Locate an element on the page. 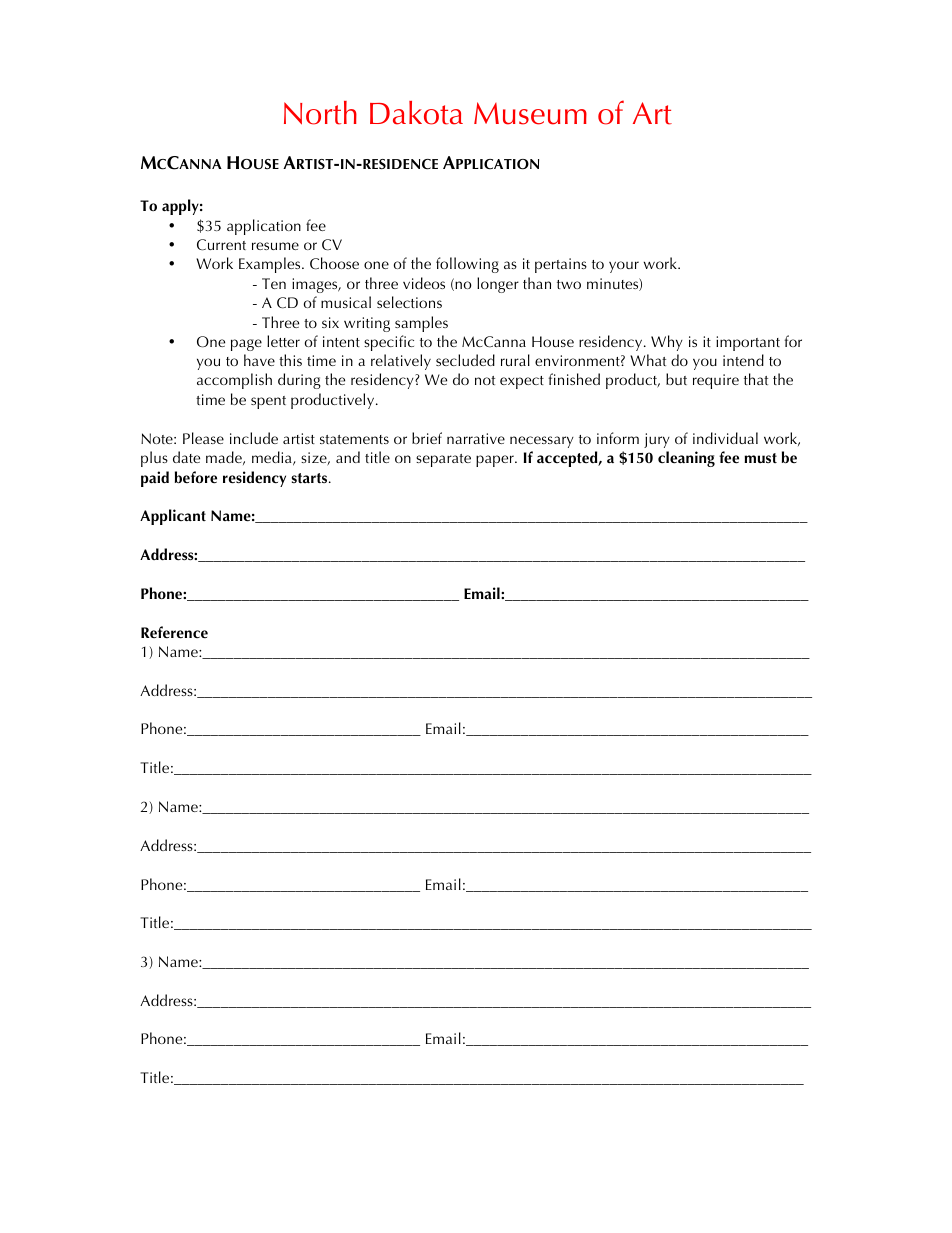 This document has height=1233, width=952. Museum is located at coordinates (530, 113).
